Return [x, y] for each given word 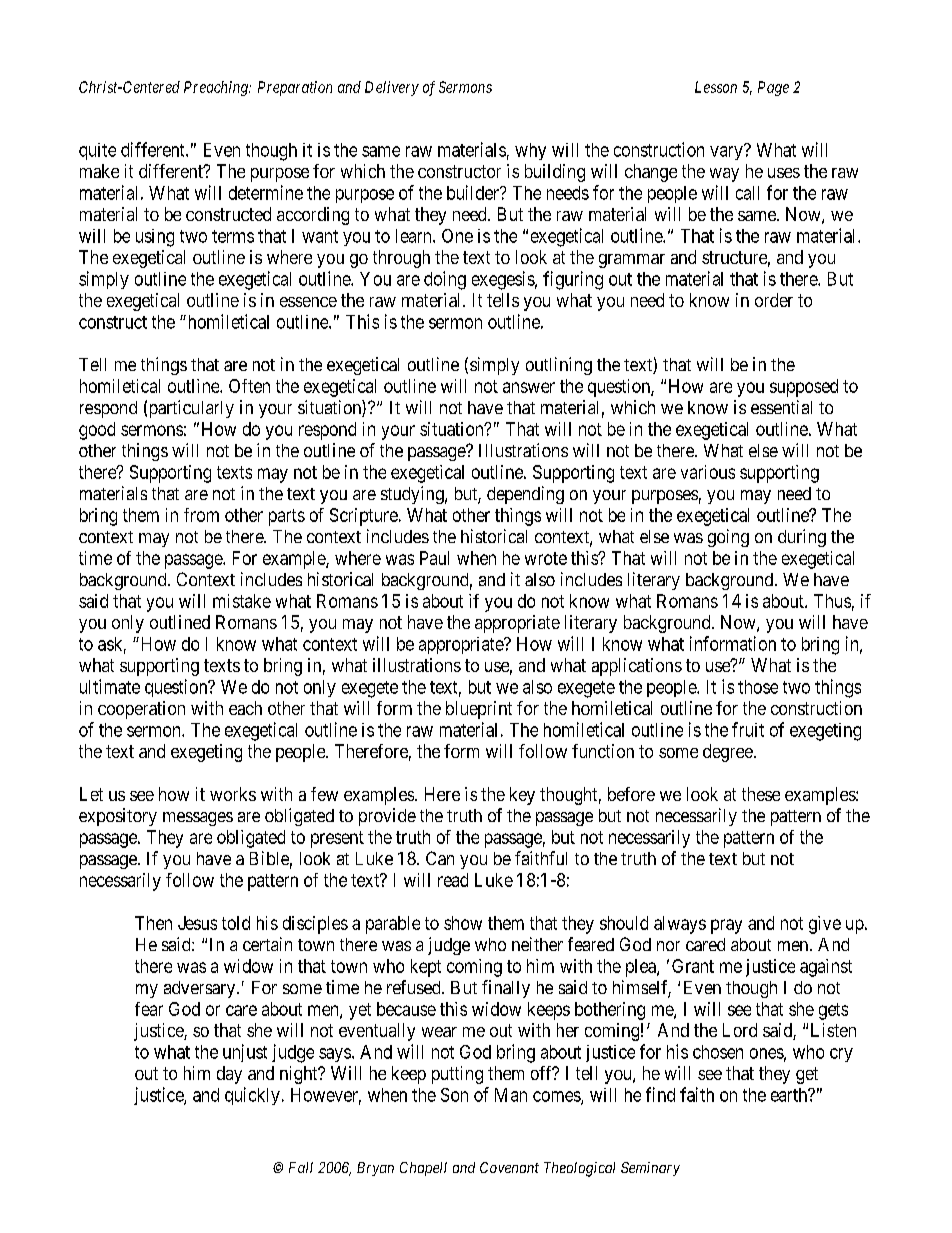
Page [773, 88]
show [463, 923]
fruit [748, 729]
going [728, 538]
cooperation [141, 710]
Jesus [197, 923]
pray [726, 926]
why [530, 151]
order [774, 300]
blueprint [479, 710]
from [201, 515]
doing [445, 280]
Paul [434, 558]
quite [97, 151]
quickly [252, 1096]
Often [249, 386]
